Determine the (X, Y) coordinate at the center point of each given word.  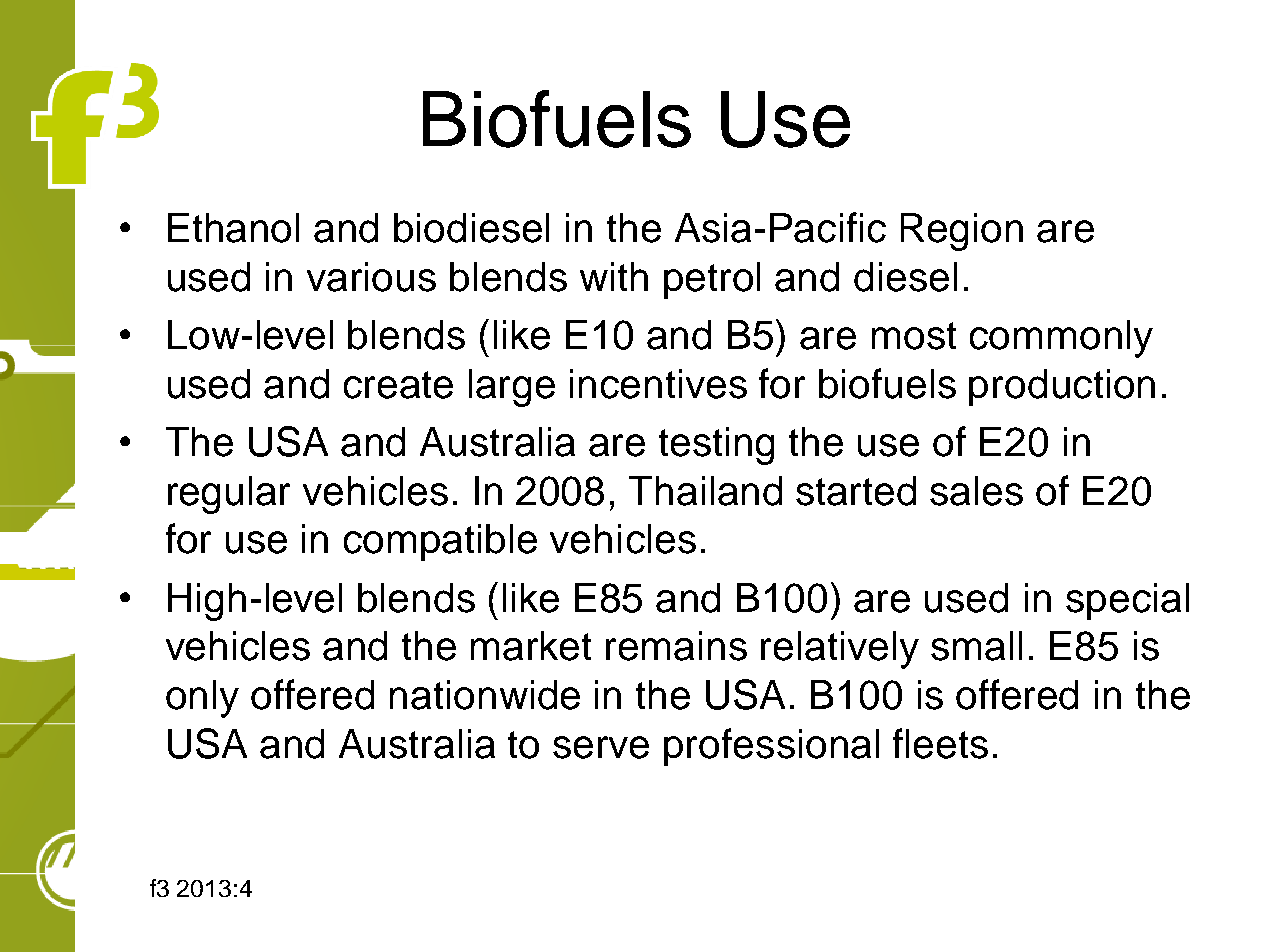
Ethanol (233, 228)
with (614, 276)
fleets (940, 743)
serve (601, 747)
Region (962, 232)
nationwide (485, 695)
